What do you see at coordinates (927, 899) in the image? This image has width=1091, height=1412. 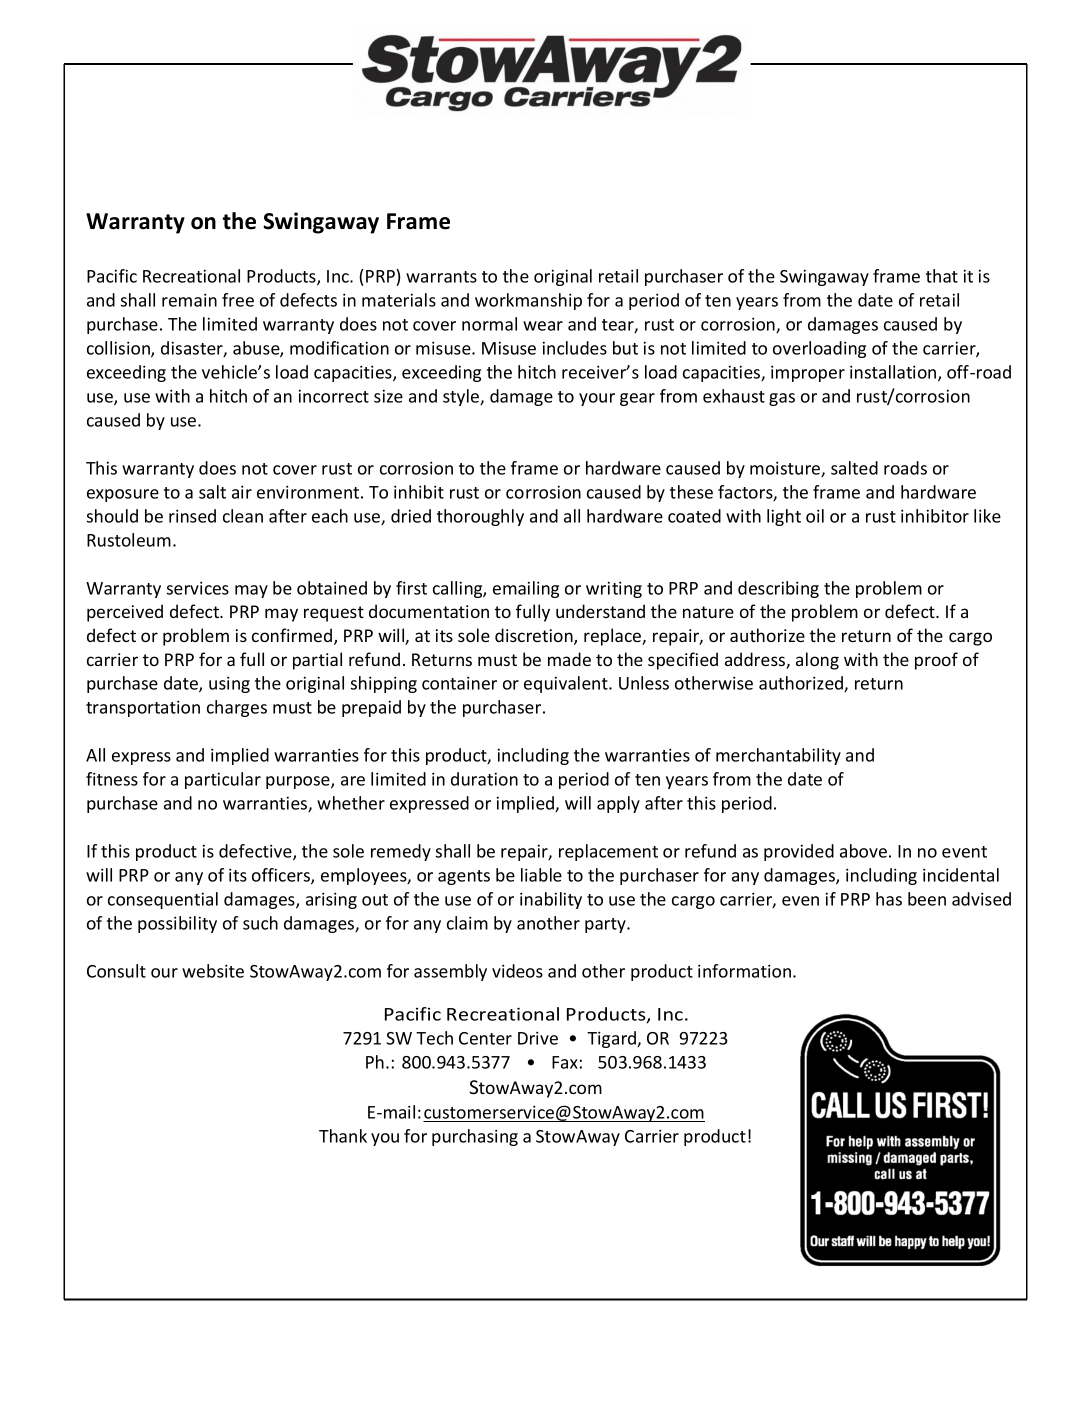 I see `been` at bounding box center [927, 899].
